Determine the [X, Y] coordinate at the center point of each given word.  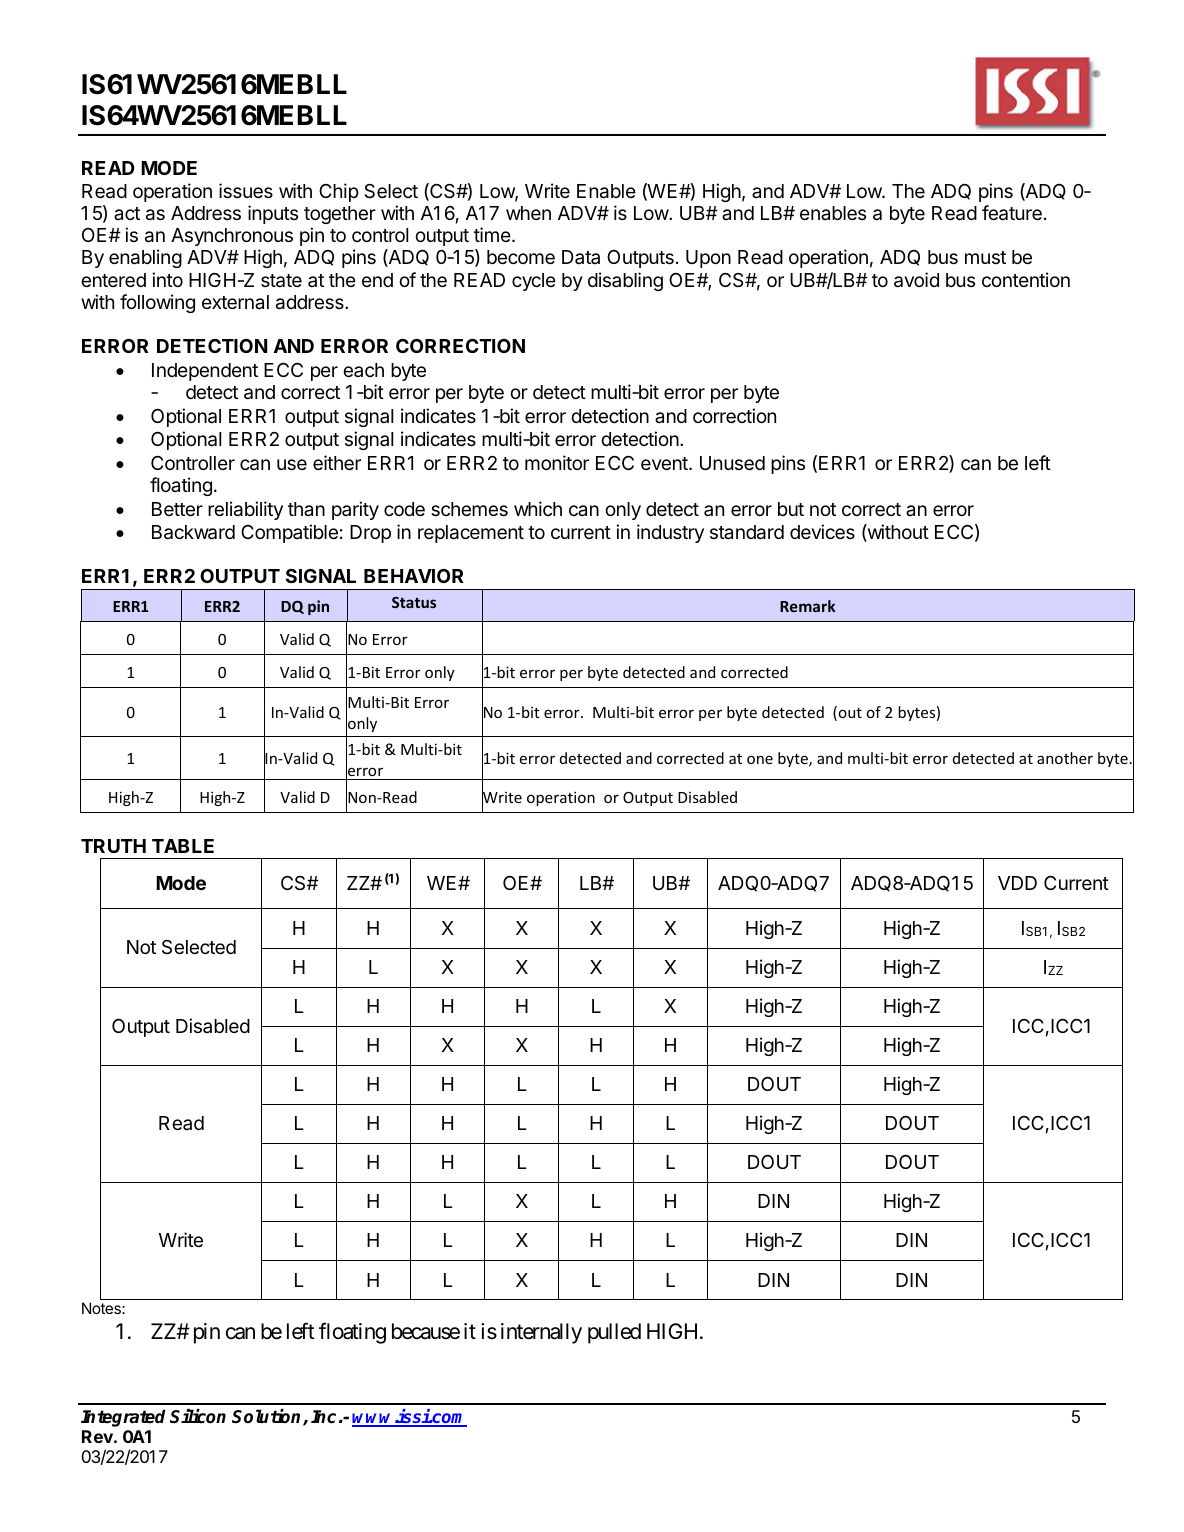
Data [581, 257]
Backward [193, 532]
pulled [614, 1333]
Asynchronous [232, 237]
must [985, 257]
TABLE [183, 846]
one [760, 759]
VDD [1017, 883]
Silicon [198, 1416]
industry [670, 533]
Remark [808, 606]
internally [541, 1333]
